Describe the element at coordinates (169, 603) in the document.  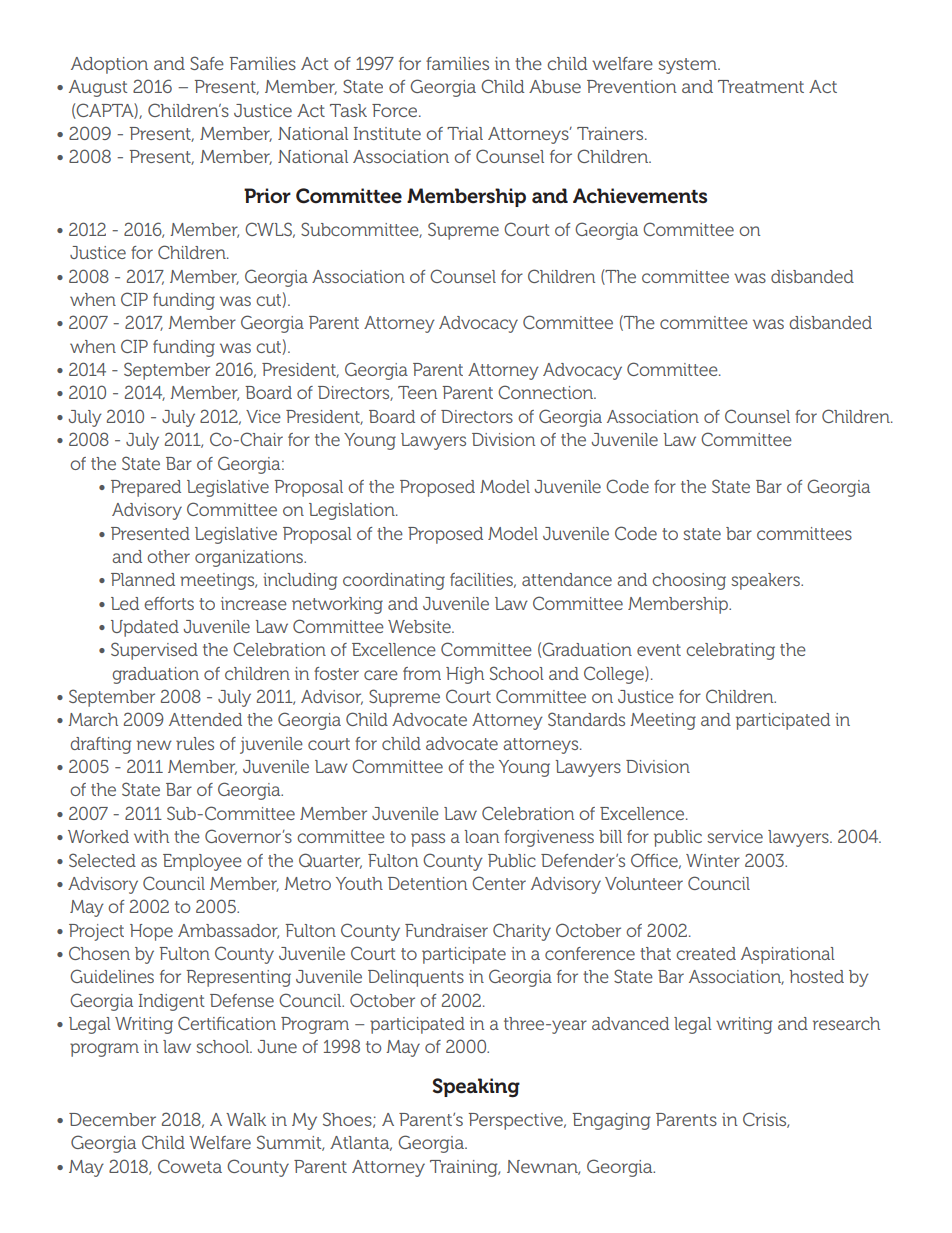
I see `efforts` at that location.
